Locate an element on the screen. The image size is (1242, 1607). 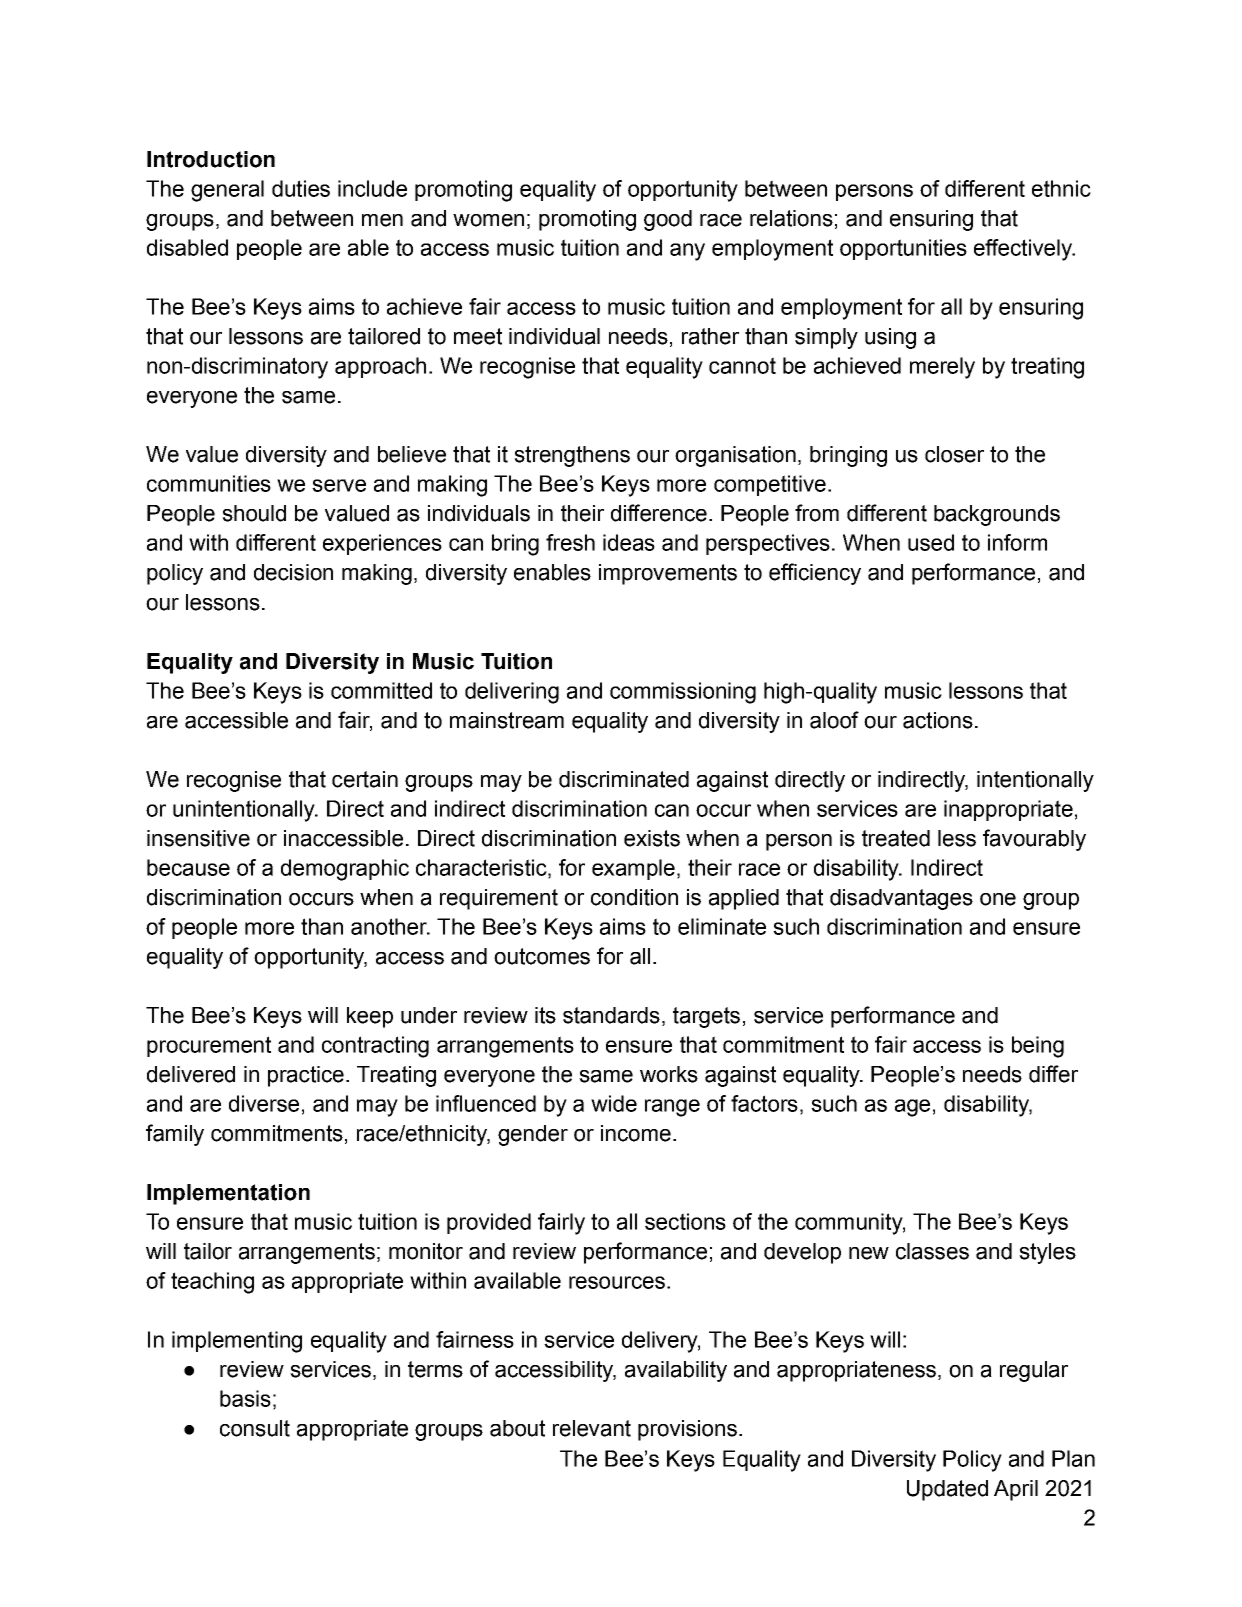
insensitive is located at coordinates (198, 838).
